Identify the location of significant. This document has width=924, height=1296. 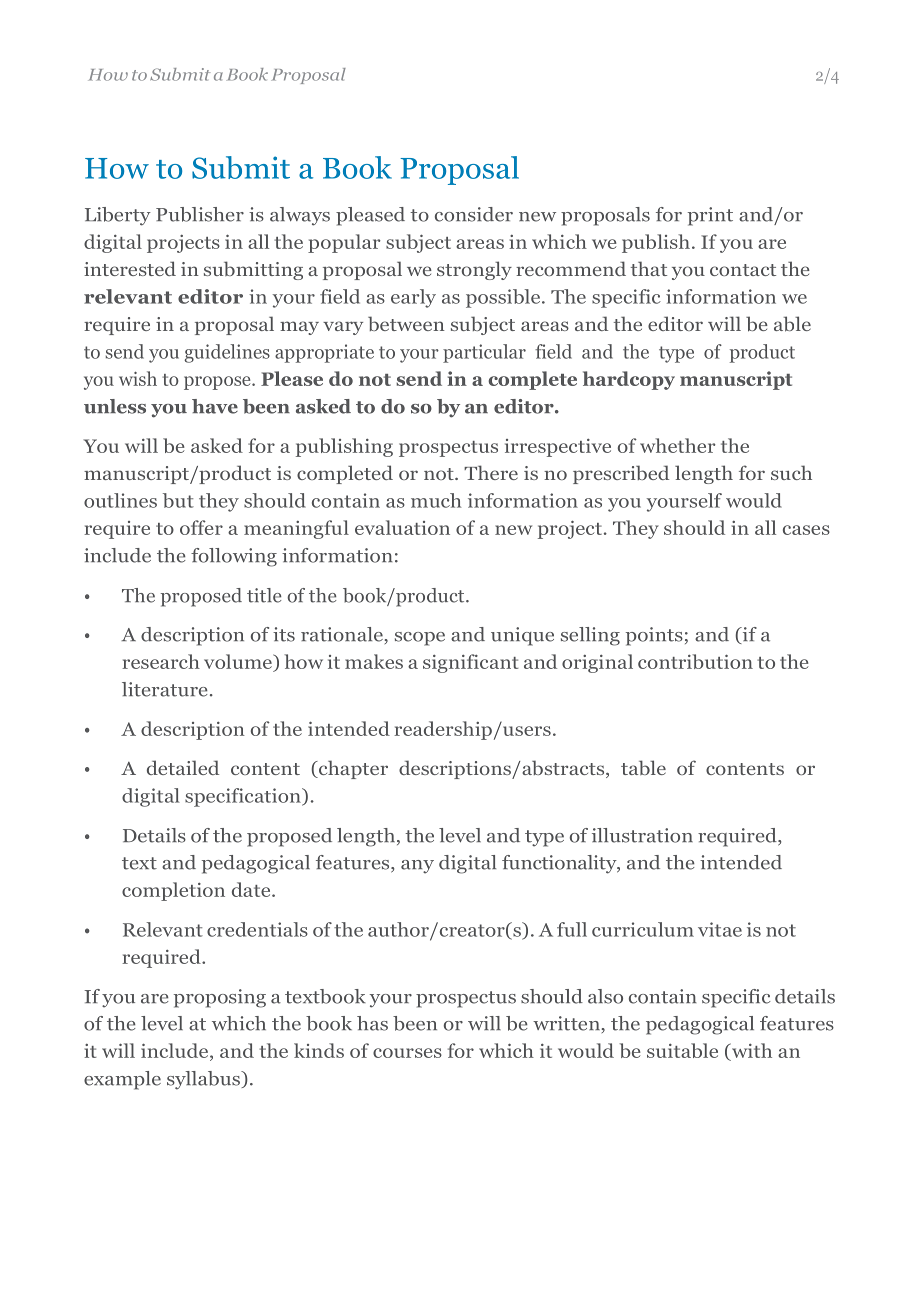
(471, 663).
